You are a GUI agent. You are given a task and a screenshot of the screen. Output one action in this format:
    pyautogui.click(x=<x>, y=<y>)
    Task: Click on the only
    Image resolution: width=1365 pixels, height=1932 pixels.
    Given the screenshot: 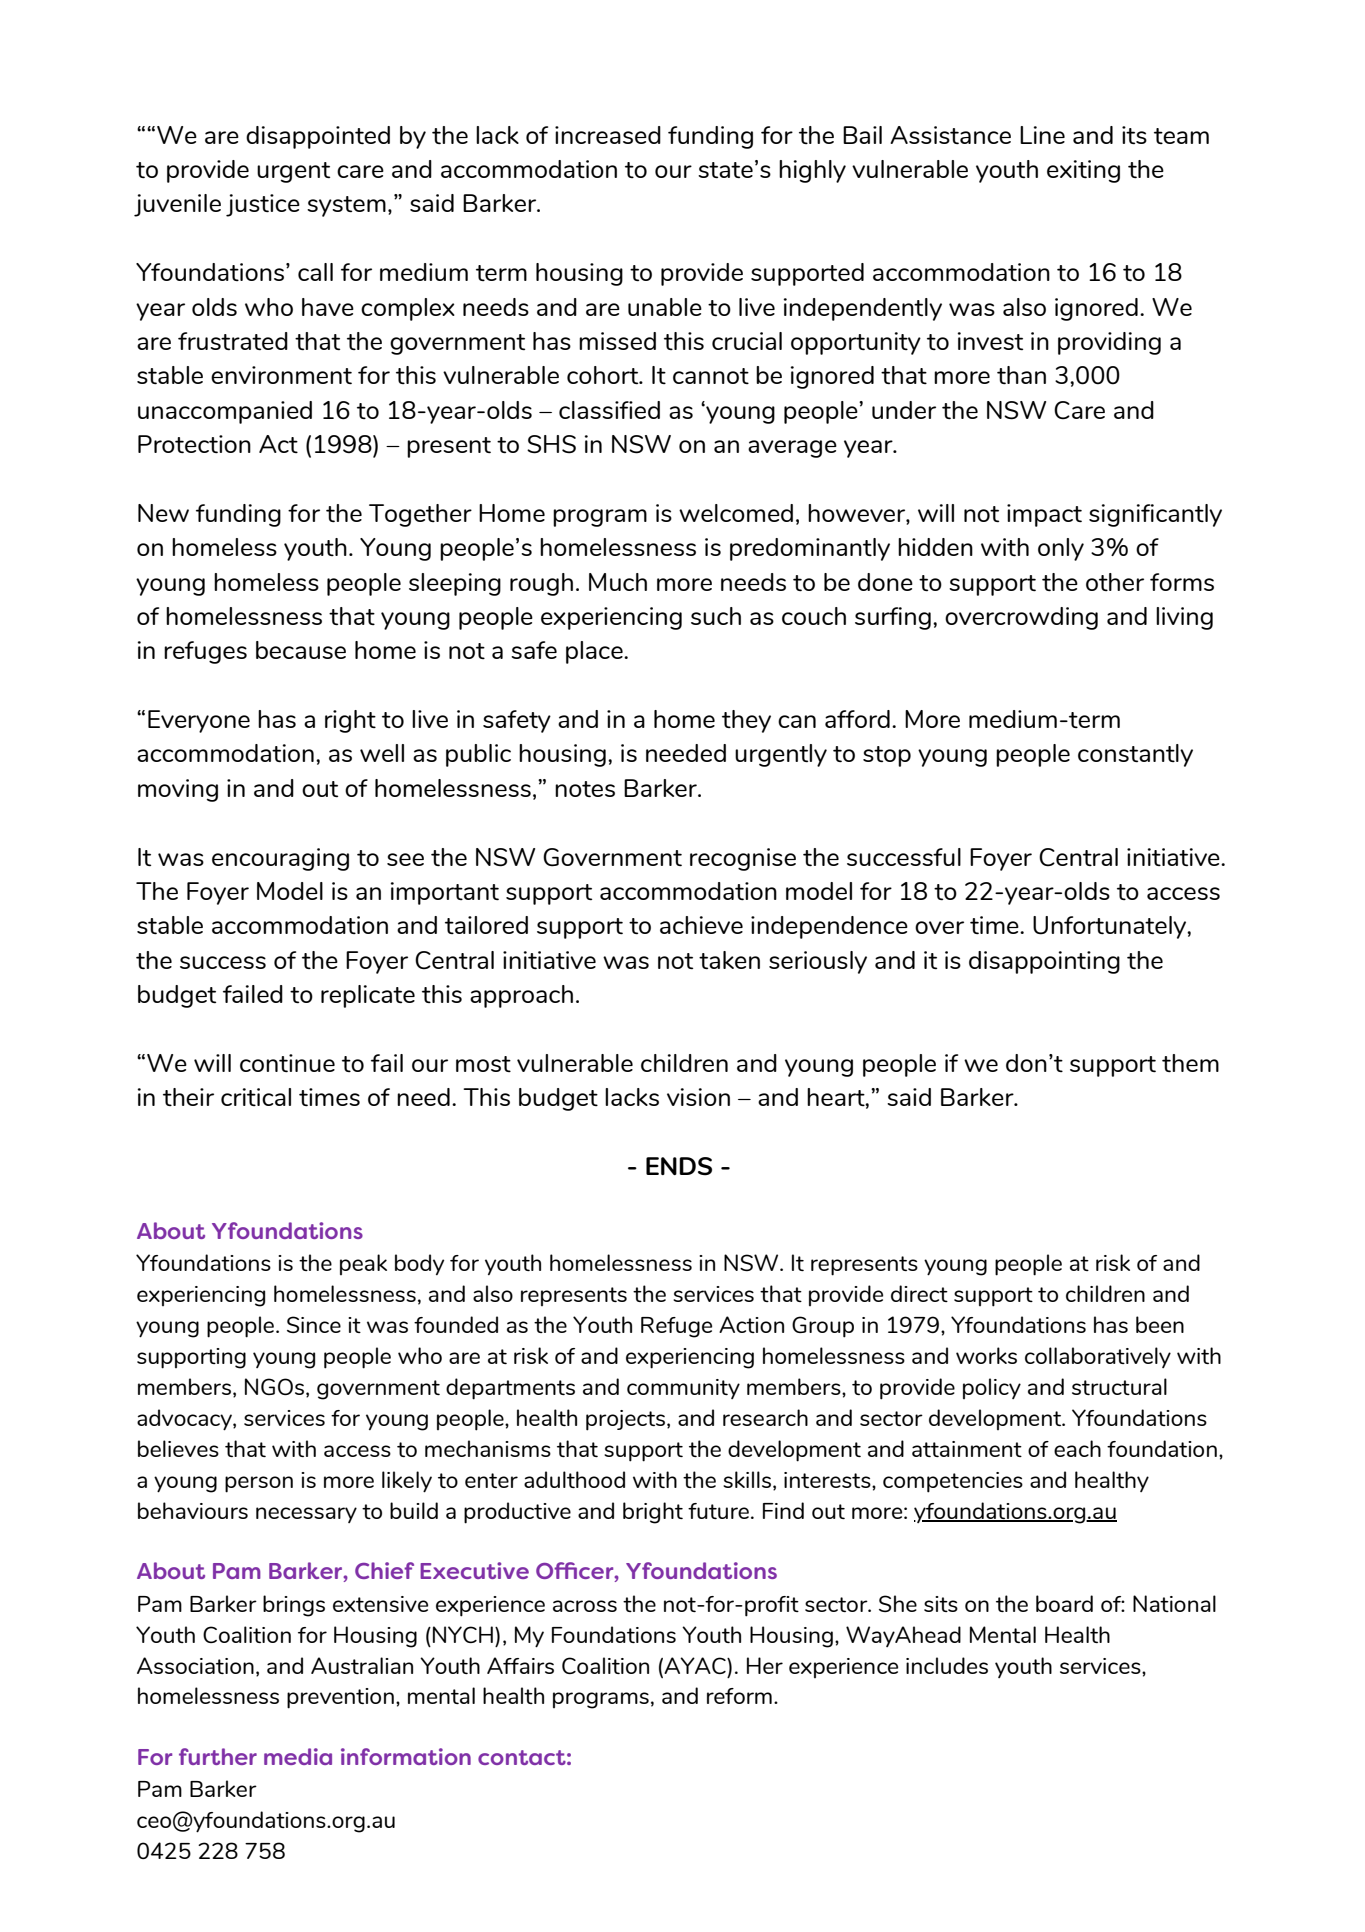 What is the action you would take?
    pyautogui.click(x=1061, y=549)
